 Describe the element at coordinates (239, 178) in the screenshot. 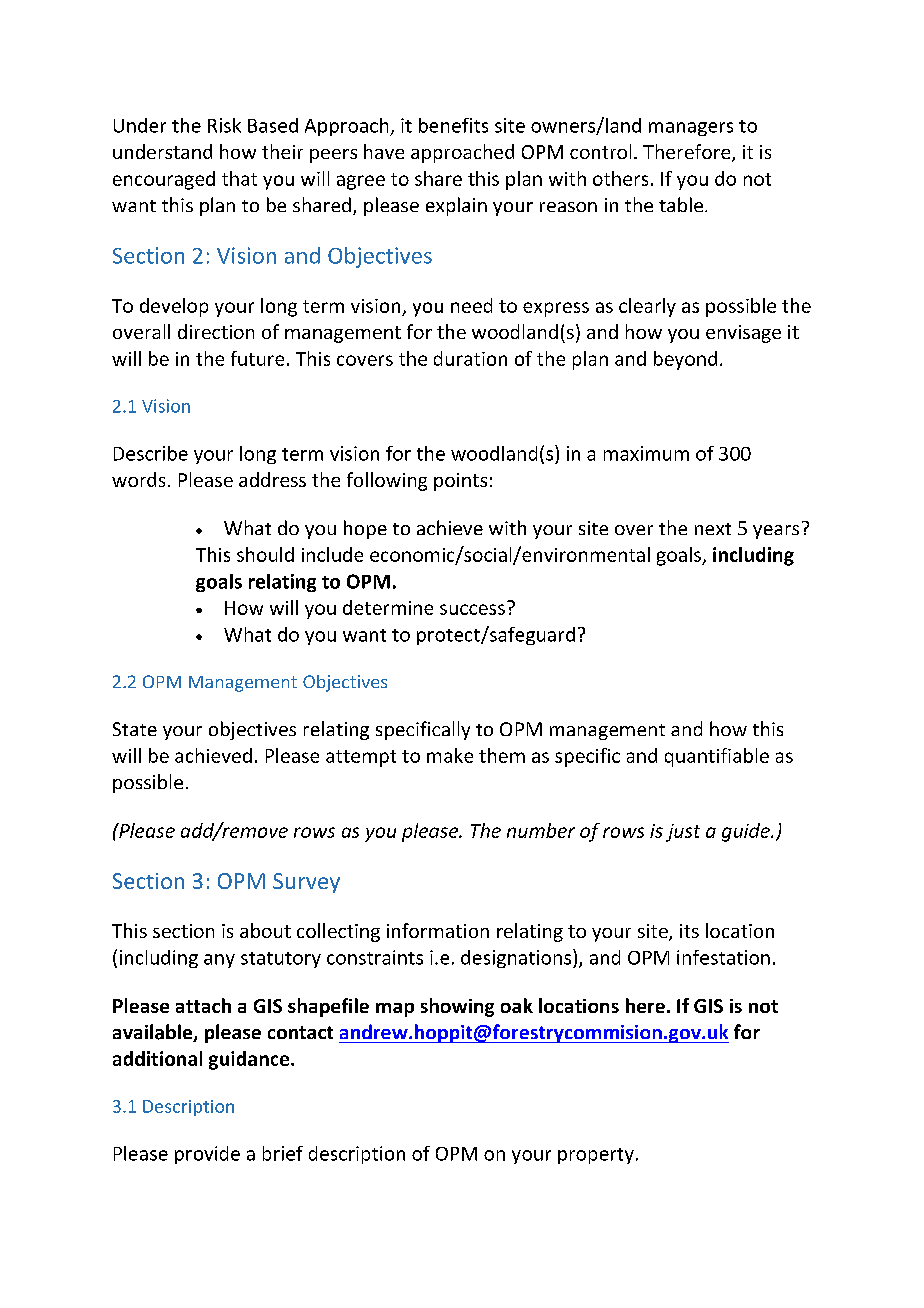

I see `that` at that location.
